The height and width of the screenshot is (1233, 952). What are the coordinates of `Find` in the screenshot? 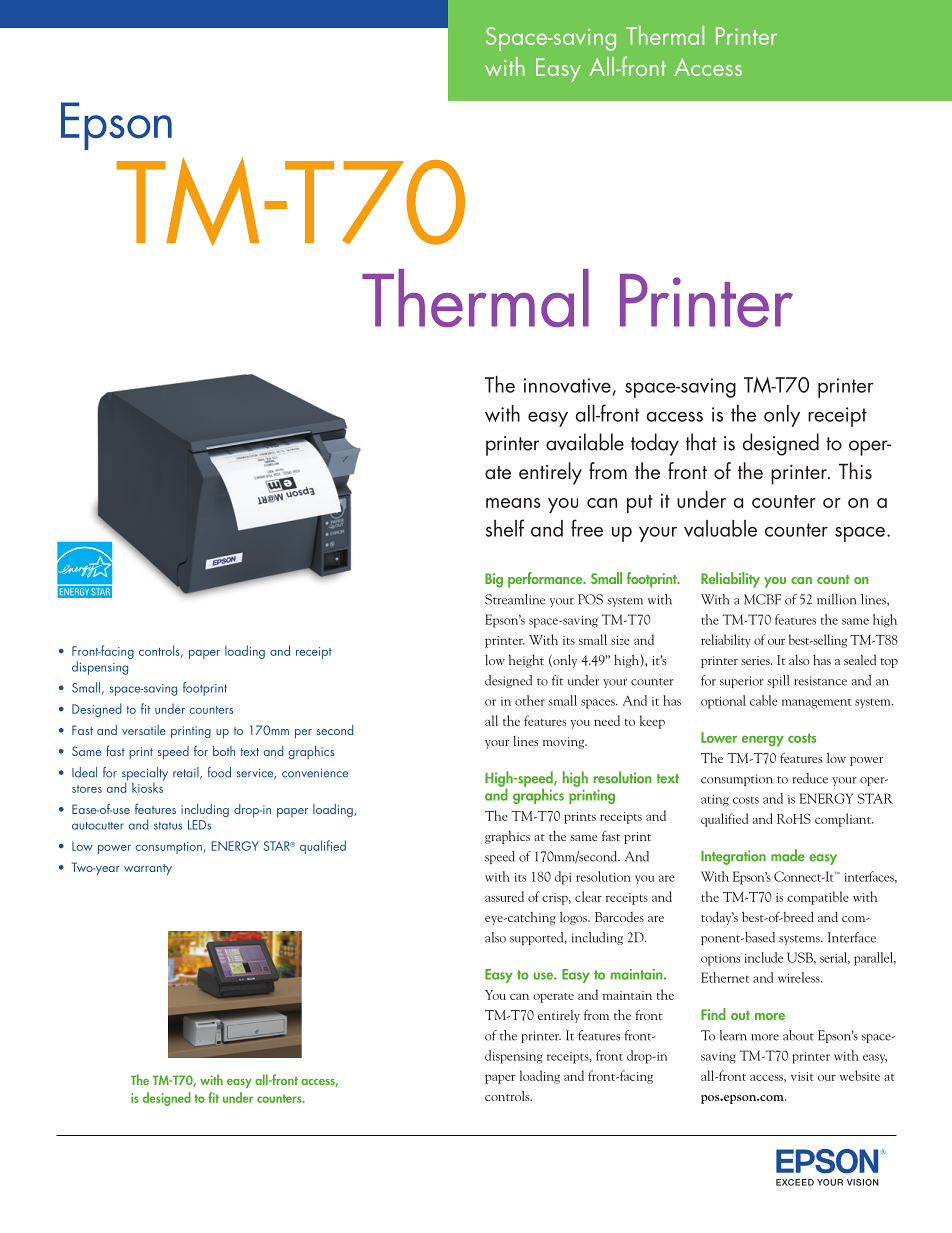 It's located at (713, 1014).
